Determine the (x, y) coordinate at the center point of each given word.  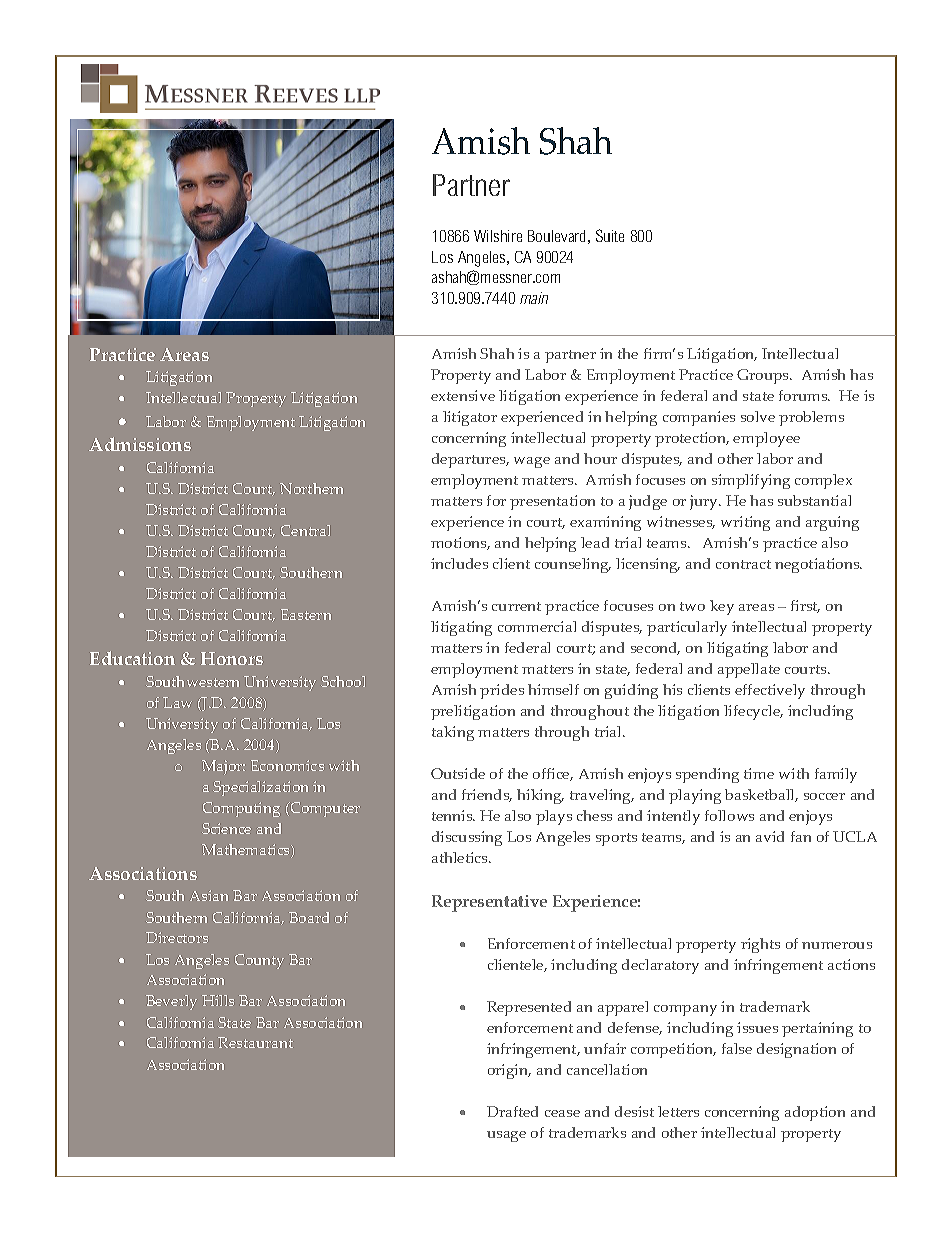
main (534, 298)
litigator (470, 418)
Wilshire (498, 236)
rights (760, 945)
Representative (489, 903)
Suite (610, 235)
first (805, 606)
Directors (177, 937)
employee (766, 439)
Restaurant (255, 1042)
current (516, 606)
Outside (458, 773)
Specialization (260, 788)
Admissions (140, 444)
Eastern (306, 614)
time (759, 773)
